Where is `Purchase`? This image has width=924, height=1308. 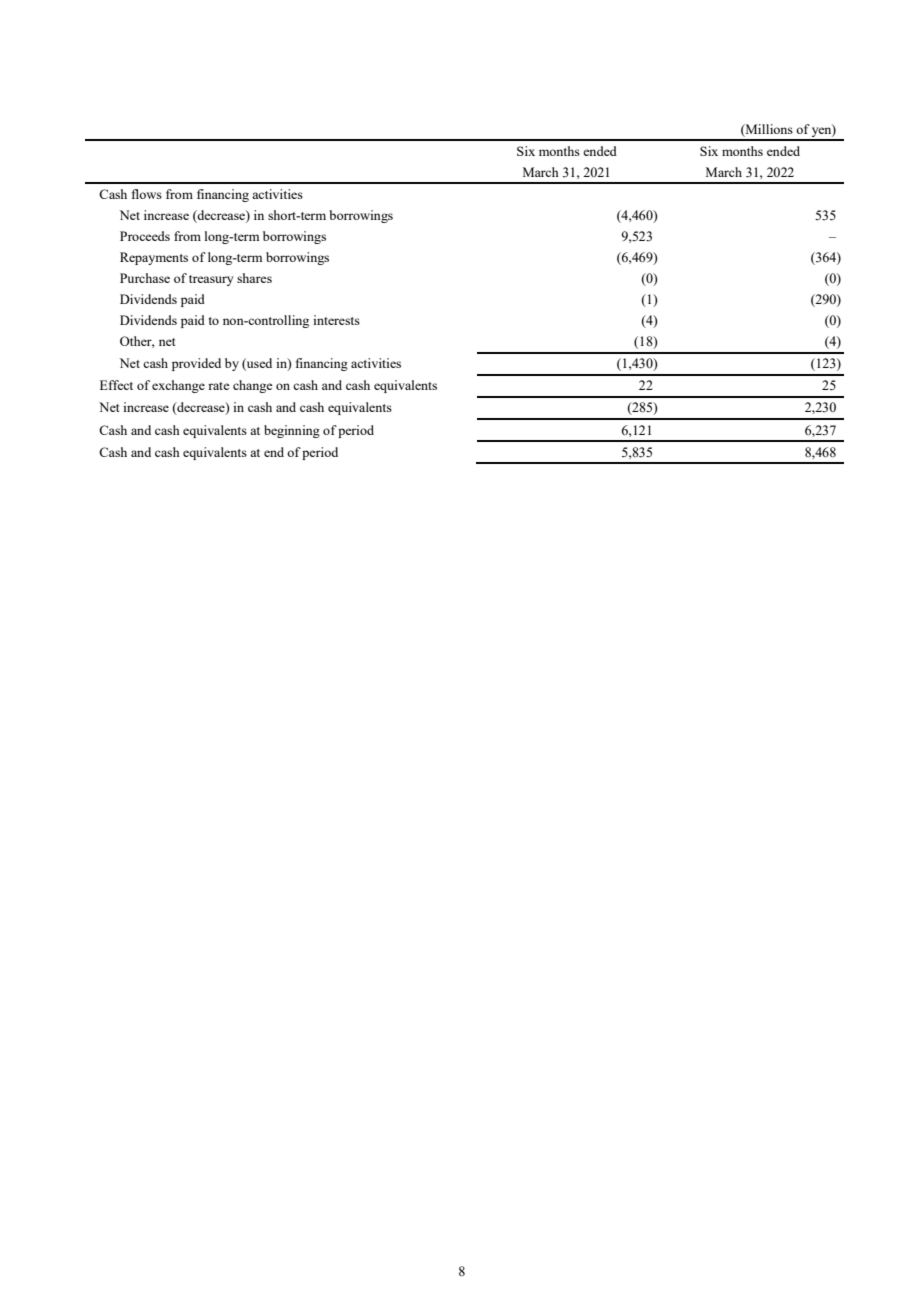 Purchase is located at coordinates (145, 278).
